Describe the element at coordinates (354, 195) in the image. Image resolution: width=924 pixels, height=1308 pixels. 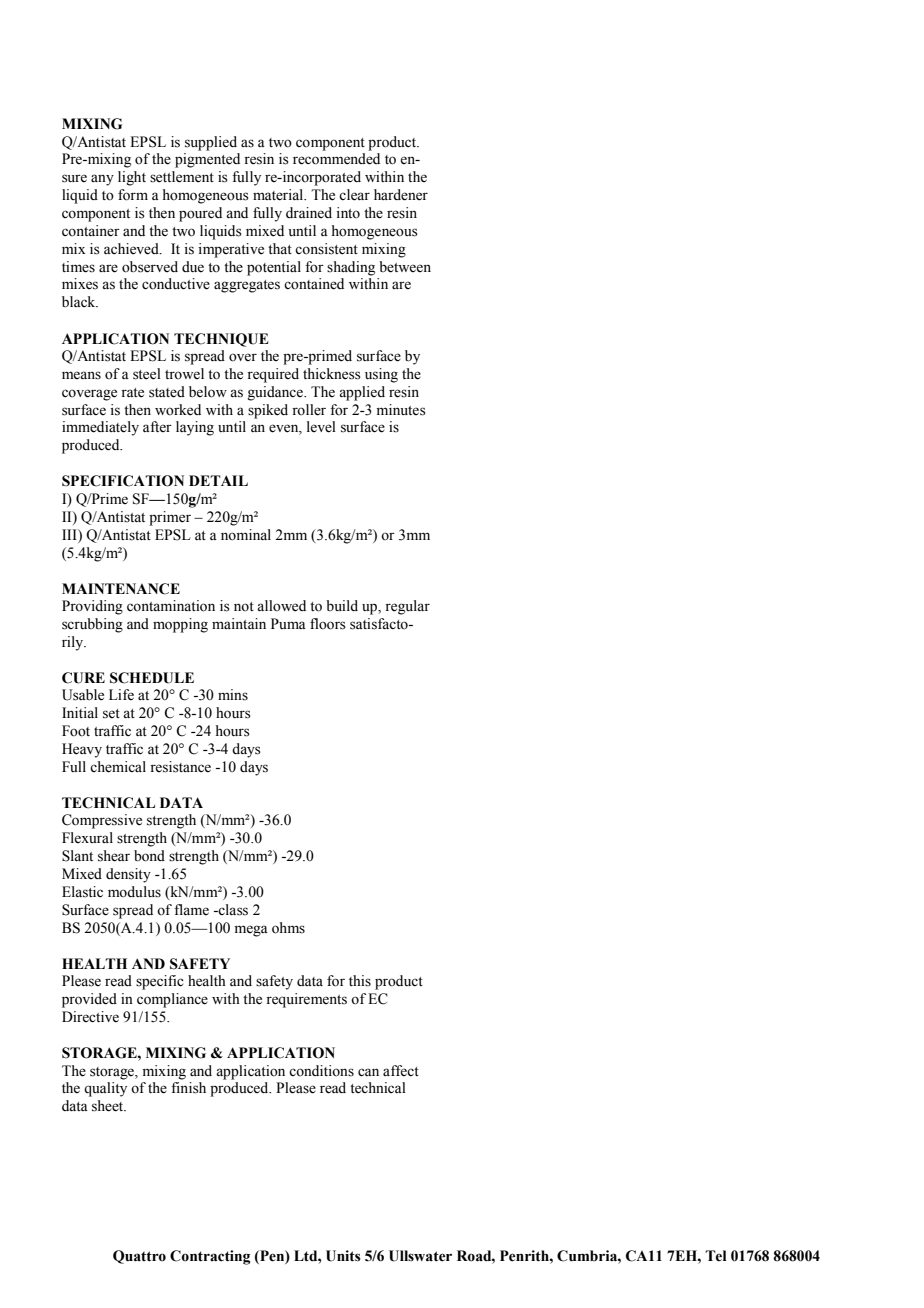
I see `clear` at that location.
